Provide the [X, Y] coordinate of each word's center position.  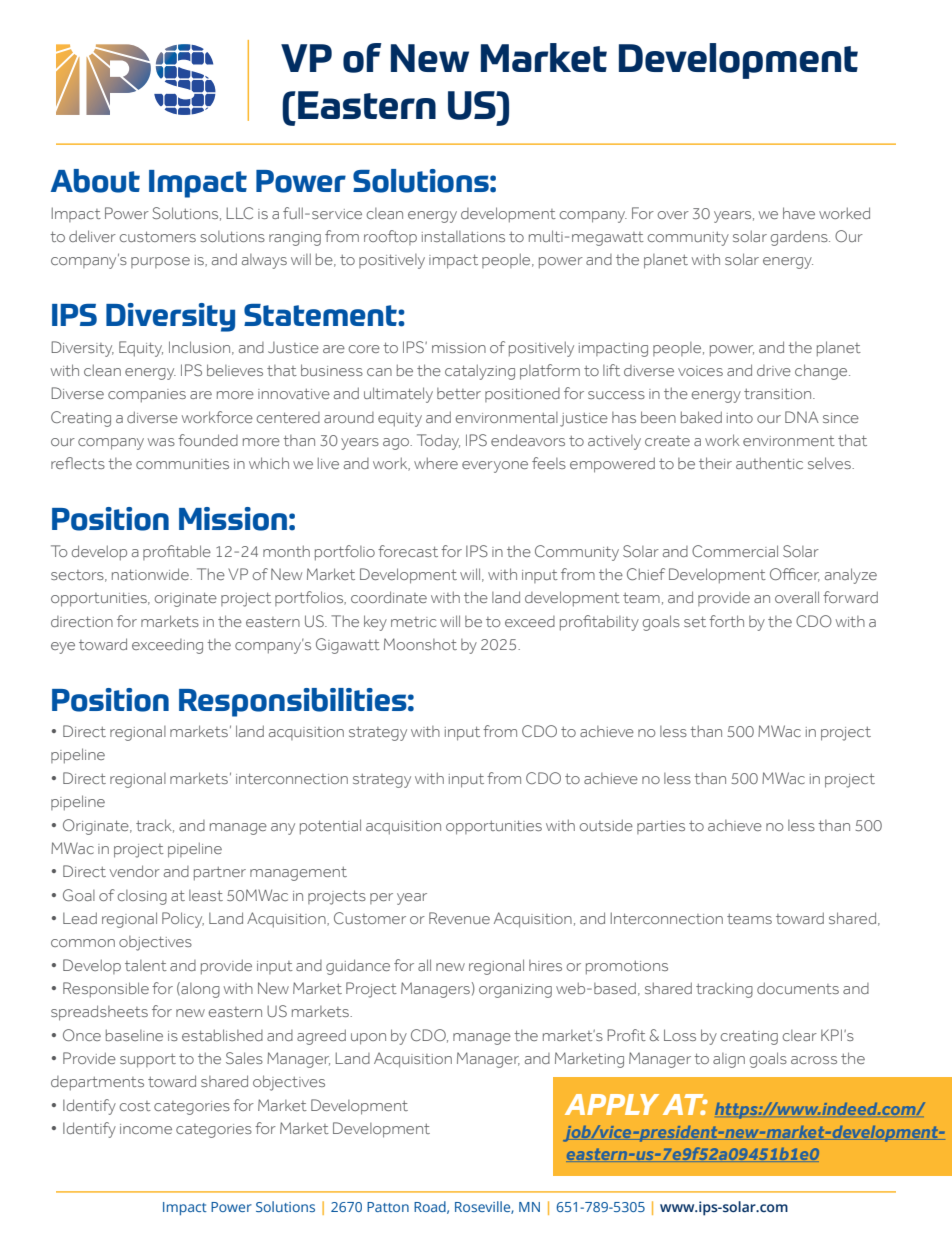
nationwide [151, 574]
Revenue [459, 918]
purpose [160, 262]
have [799, 213]
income [146, 1129]
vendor [134, 871]
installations [463, 236]
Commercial [735, 551]
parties [661, 827]
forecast [408, 551]
